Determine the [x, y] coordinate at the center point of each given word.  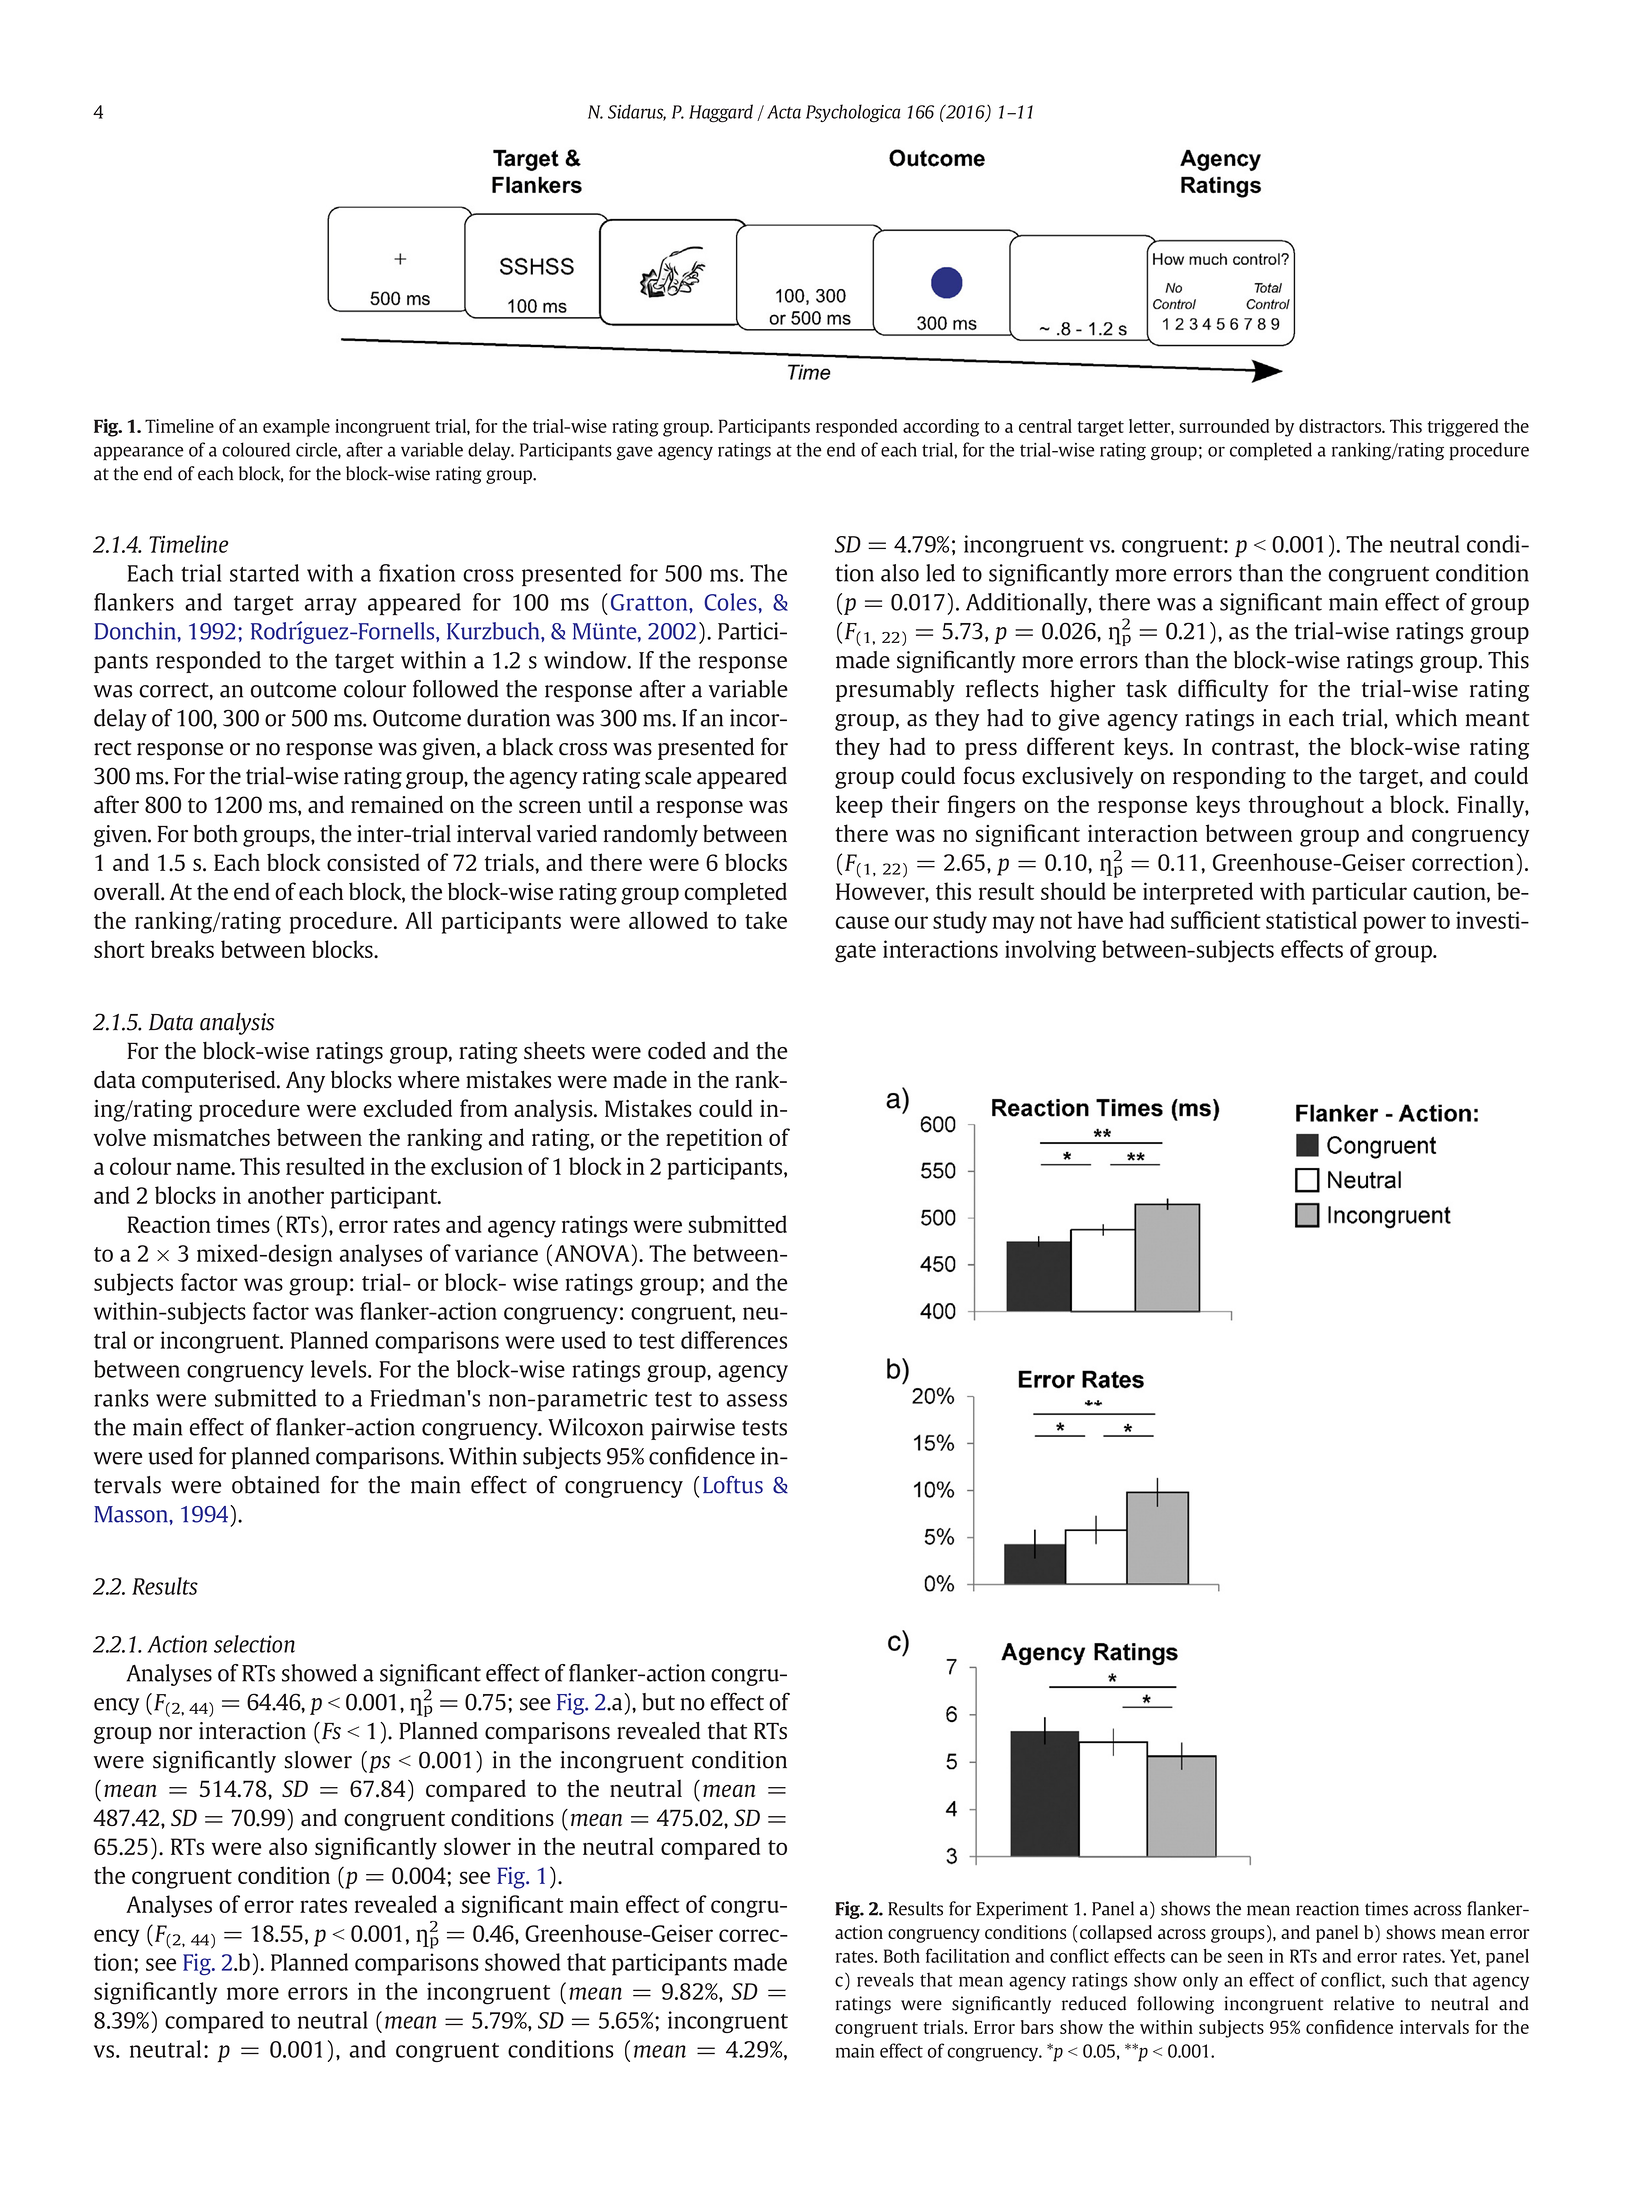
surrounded [1224, 426]
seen [1245, 1958]
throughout [1306, 806]
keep [859, 806]
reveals [885, 1979]
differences [734, 1340]
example [296, 428]
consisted [373, 862]
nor [176, 1733]
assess [757, 1400]
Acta [784, 112]
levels [340, 1369]
